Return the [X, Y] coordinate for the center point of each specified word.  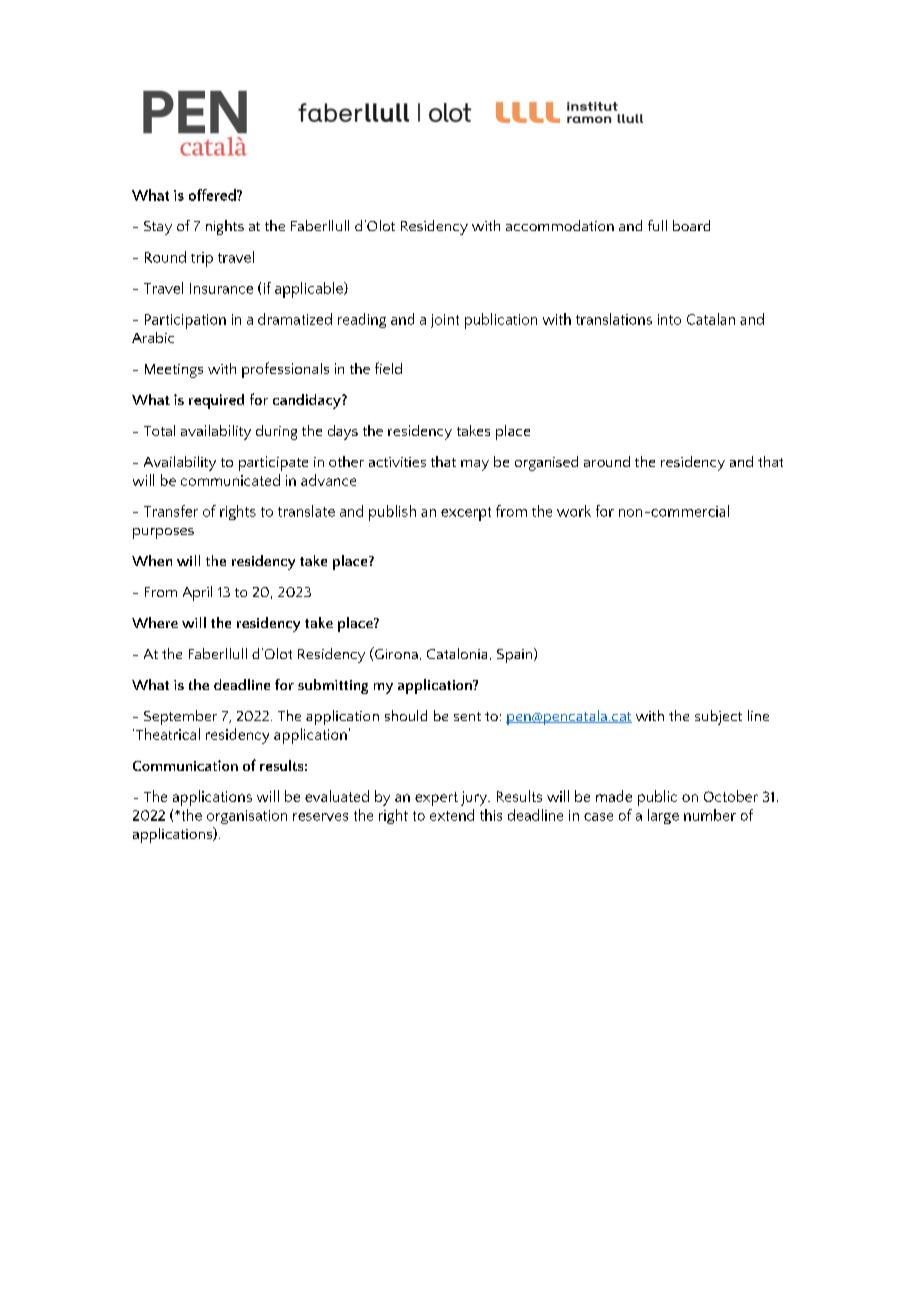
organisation [247, 817]
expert [436, 799]
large [663, 816]
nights [225, 227]
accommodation [560, 225]
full [657, 225]
